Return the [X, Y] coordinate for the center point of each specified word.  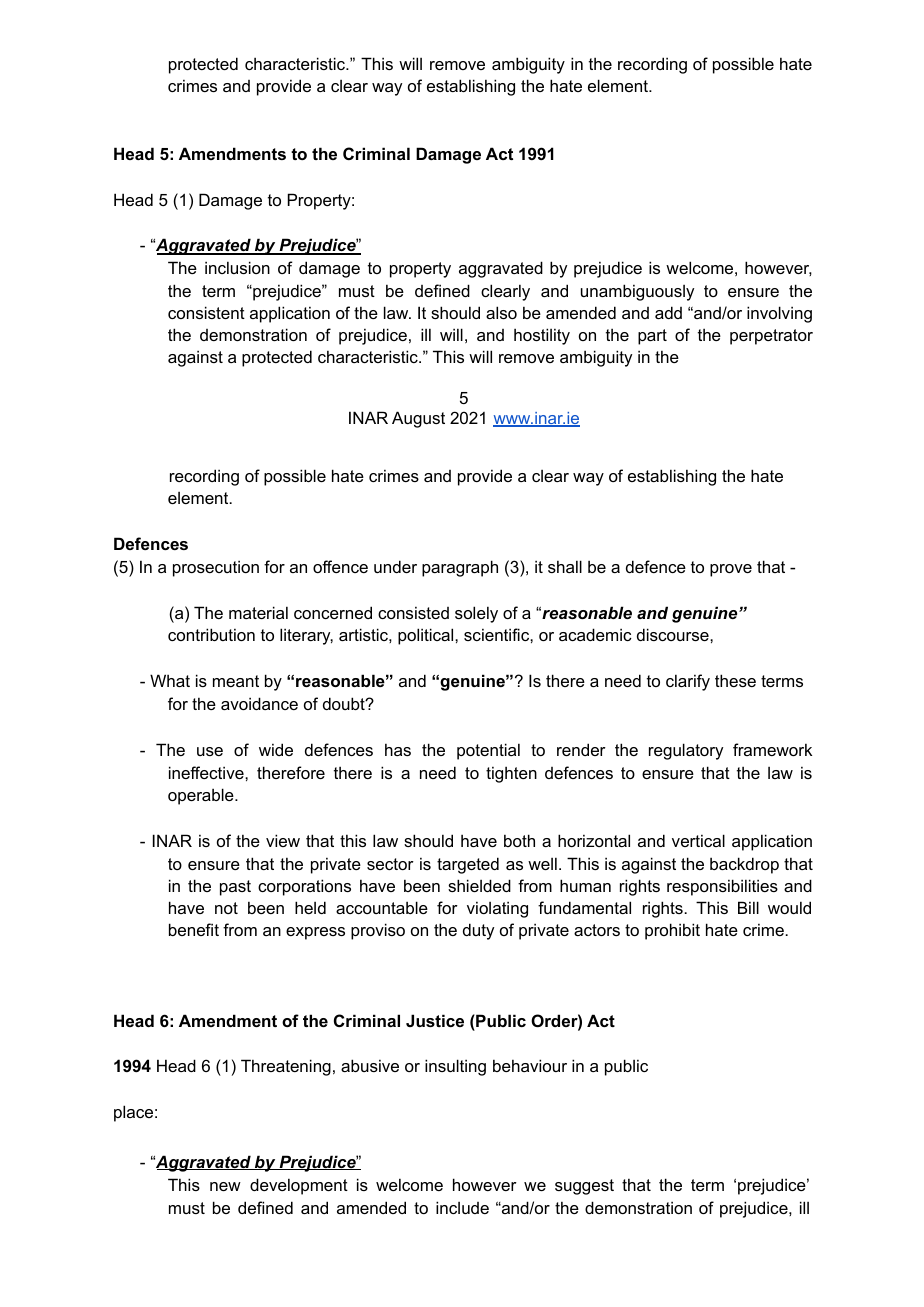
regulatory [686, 751]
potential [488, 751]
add [668, 312]
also [501, 312]
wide [276, 749]
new [225, 1186]
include [462, 1207]
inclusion [237, 267]
